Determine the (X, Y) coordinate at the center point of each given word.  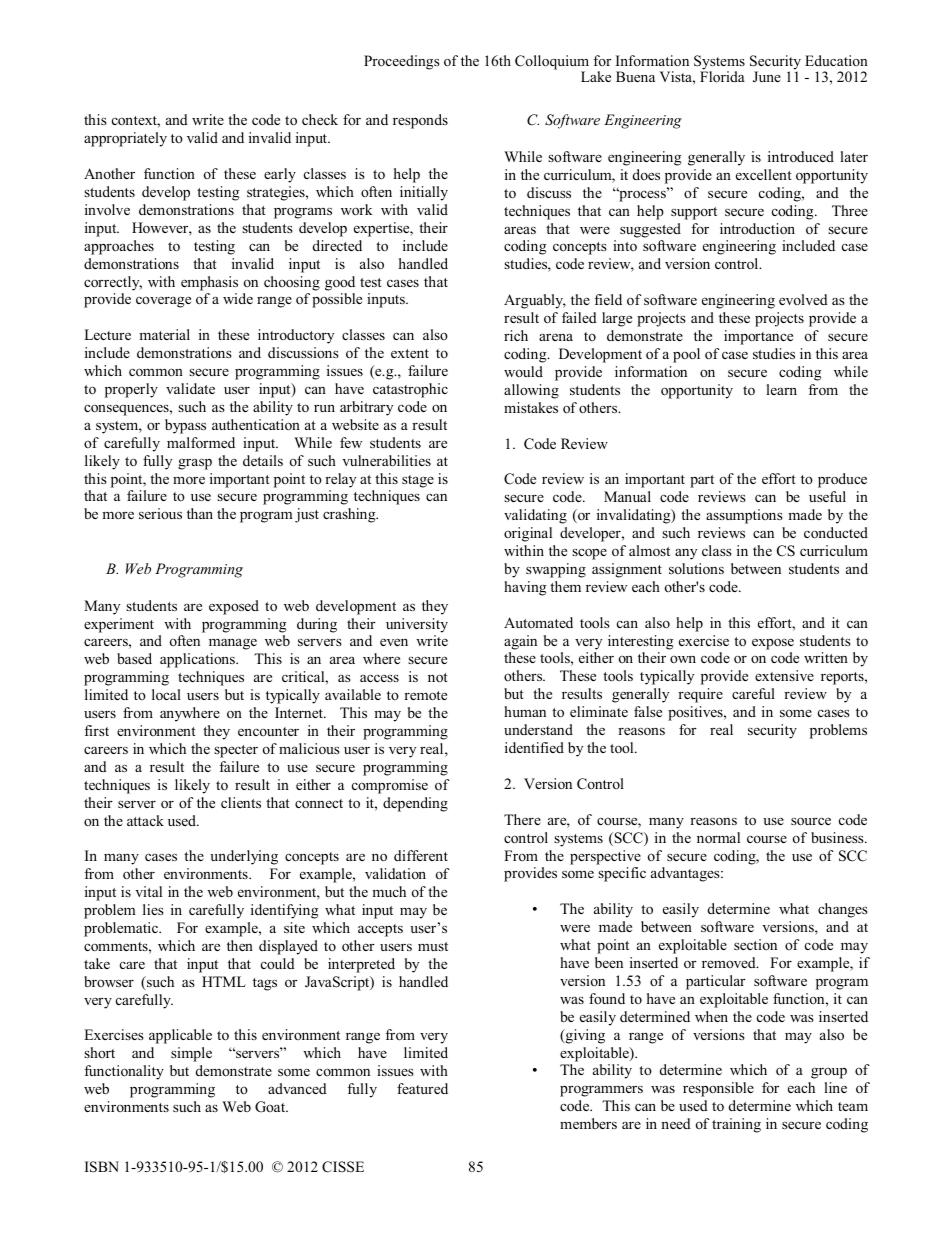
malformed (201, 442)
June (767, 77)
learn (781, 389)
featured (422, 1088)
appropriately (125, 139)
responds (420, 121)
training (736, 1125)
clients (241, 802)
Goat (271, 1107)
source (811, 821)
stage (418, 481)
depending (415, 804)
